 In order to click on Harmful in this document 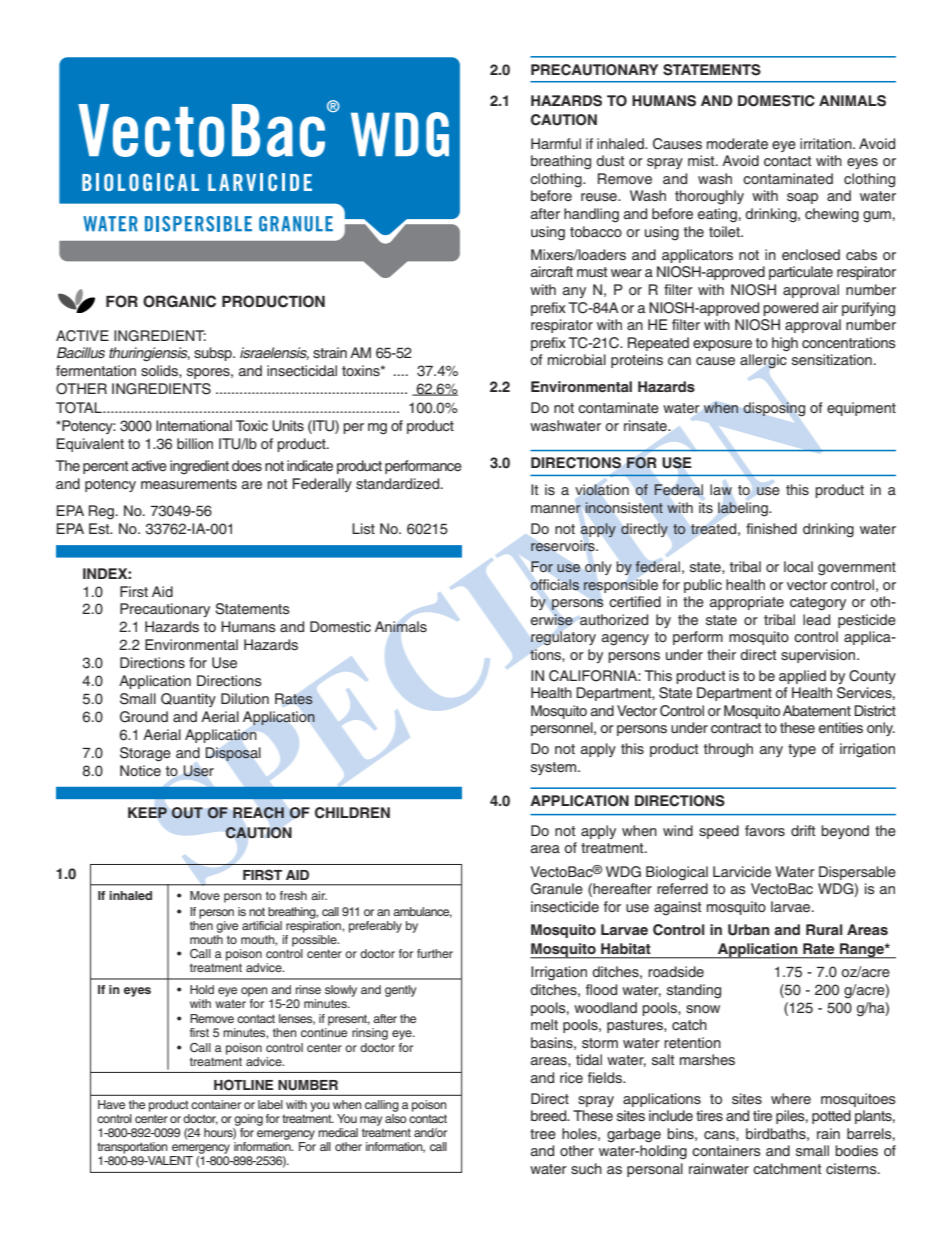, I will do `click(556, 143)`.
